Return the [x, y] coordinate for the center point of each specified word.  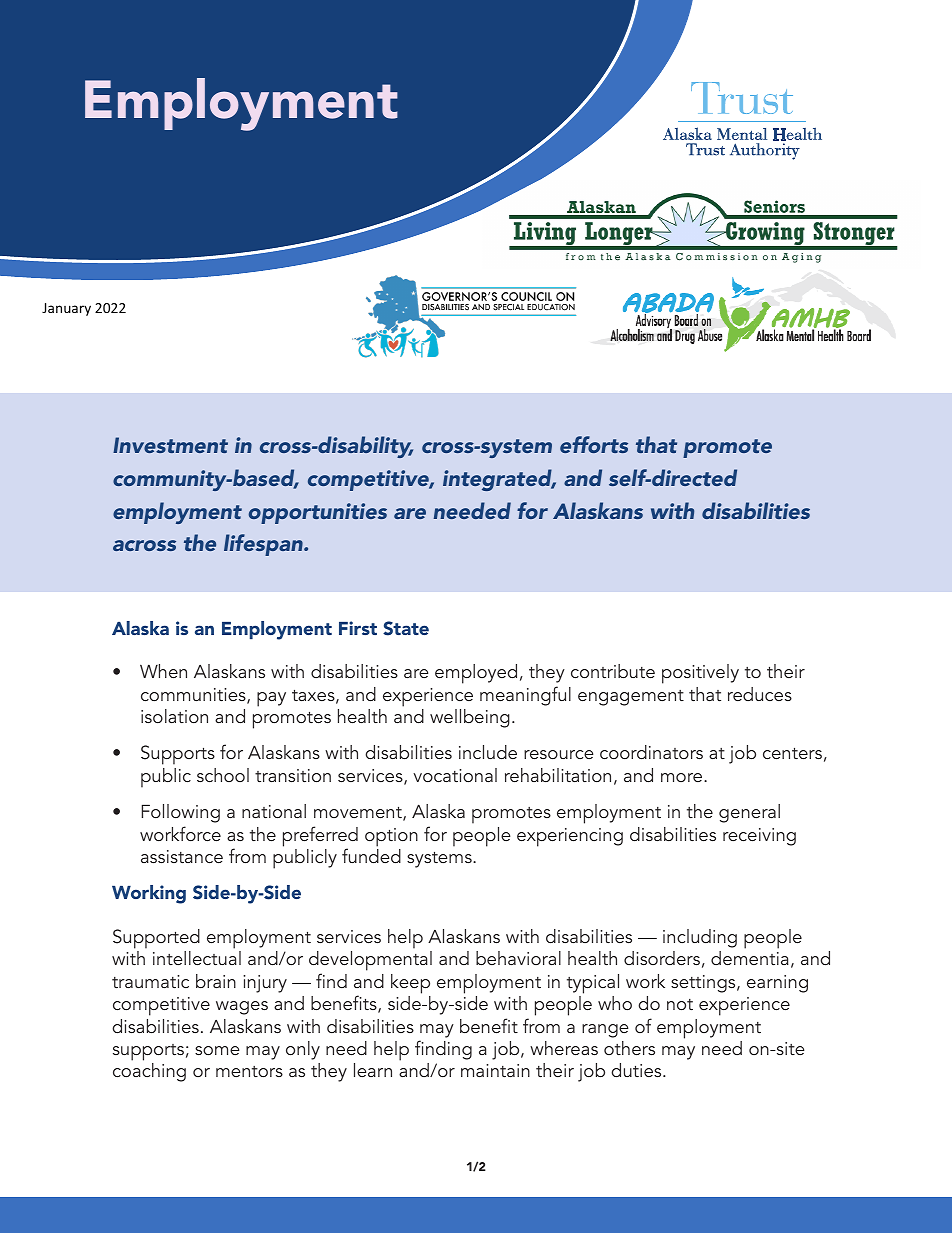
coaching [149, 1072]
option [391, 837]
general [749, 813]
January [66, 309]
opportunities [318, 513]
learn [373, 1070]
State [406, 628]
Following [181, 813]
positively [700, 674]
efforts [594, 444]
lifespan [264, 545]
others [629, 1048]
